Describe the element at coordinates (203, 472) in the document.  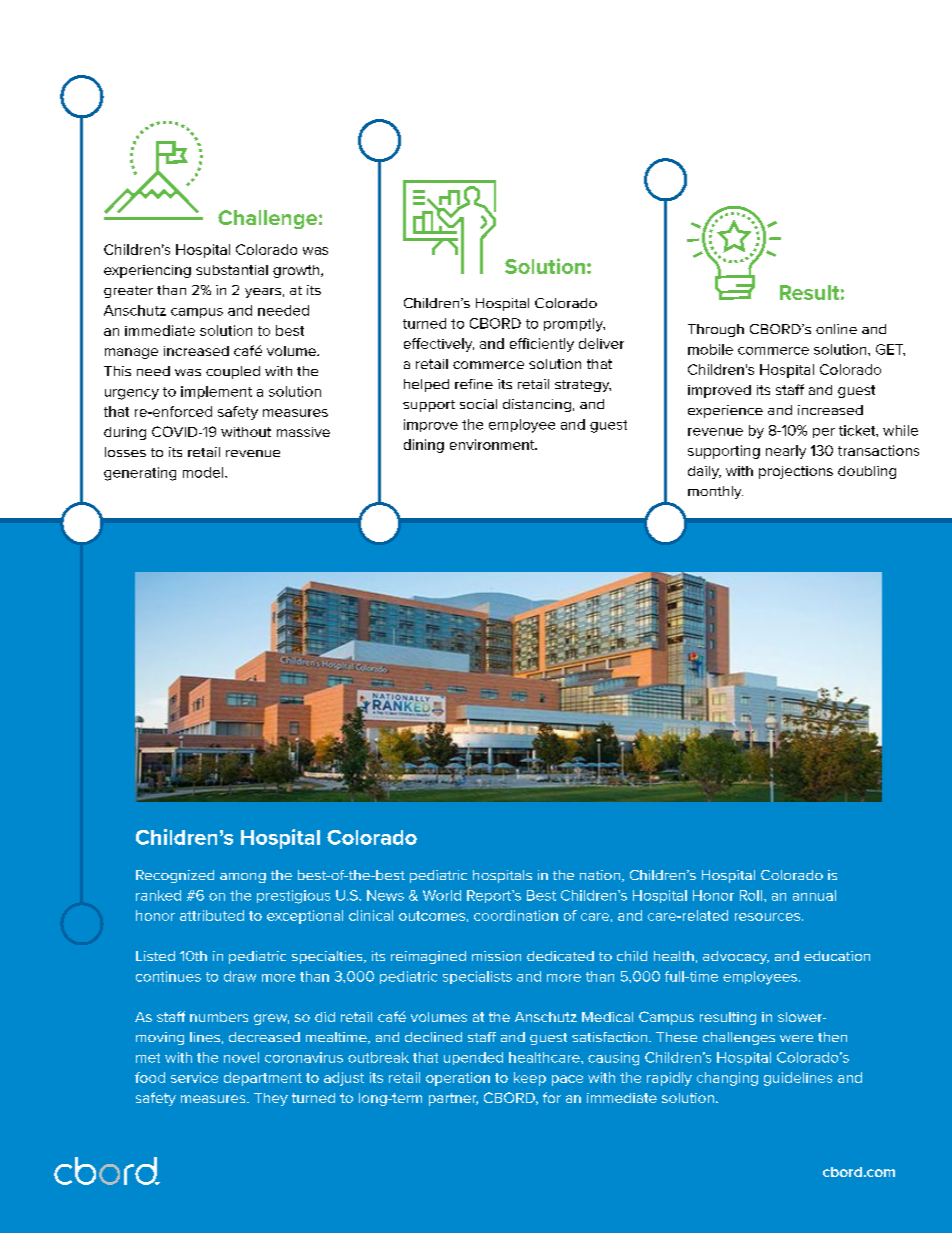
I see `model` at that location.
